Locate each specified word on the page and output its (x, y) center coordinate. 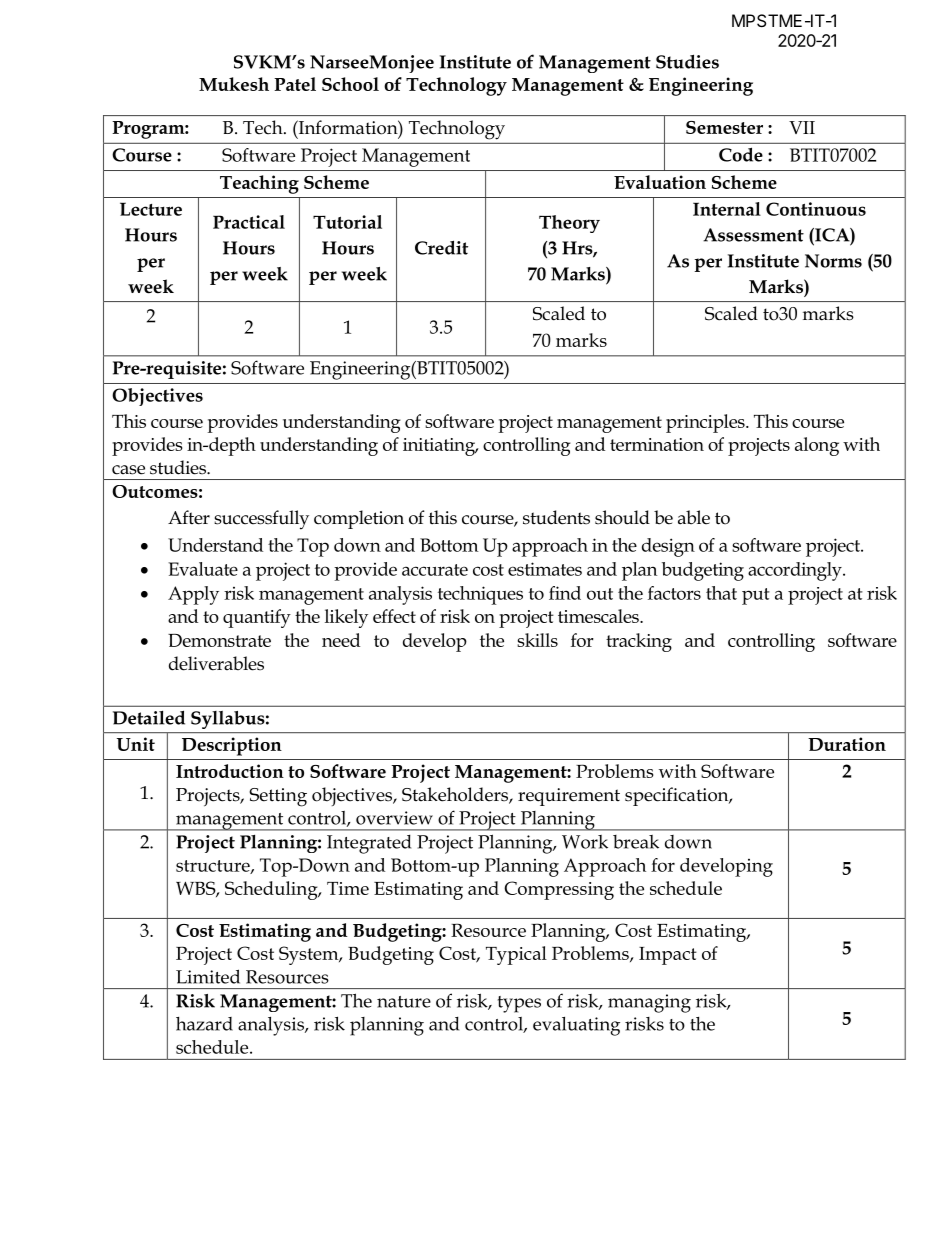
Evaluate (203, 569)
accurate (435, 570)
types (519, 1004)
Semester (724, 127)
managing (649, 1003)
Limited (208, 976)
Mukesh (234, 84)
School (350, 84)
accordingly (796, 571)
